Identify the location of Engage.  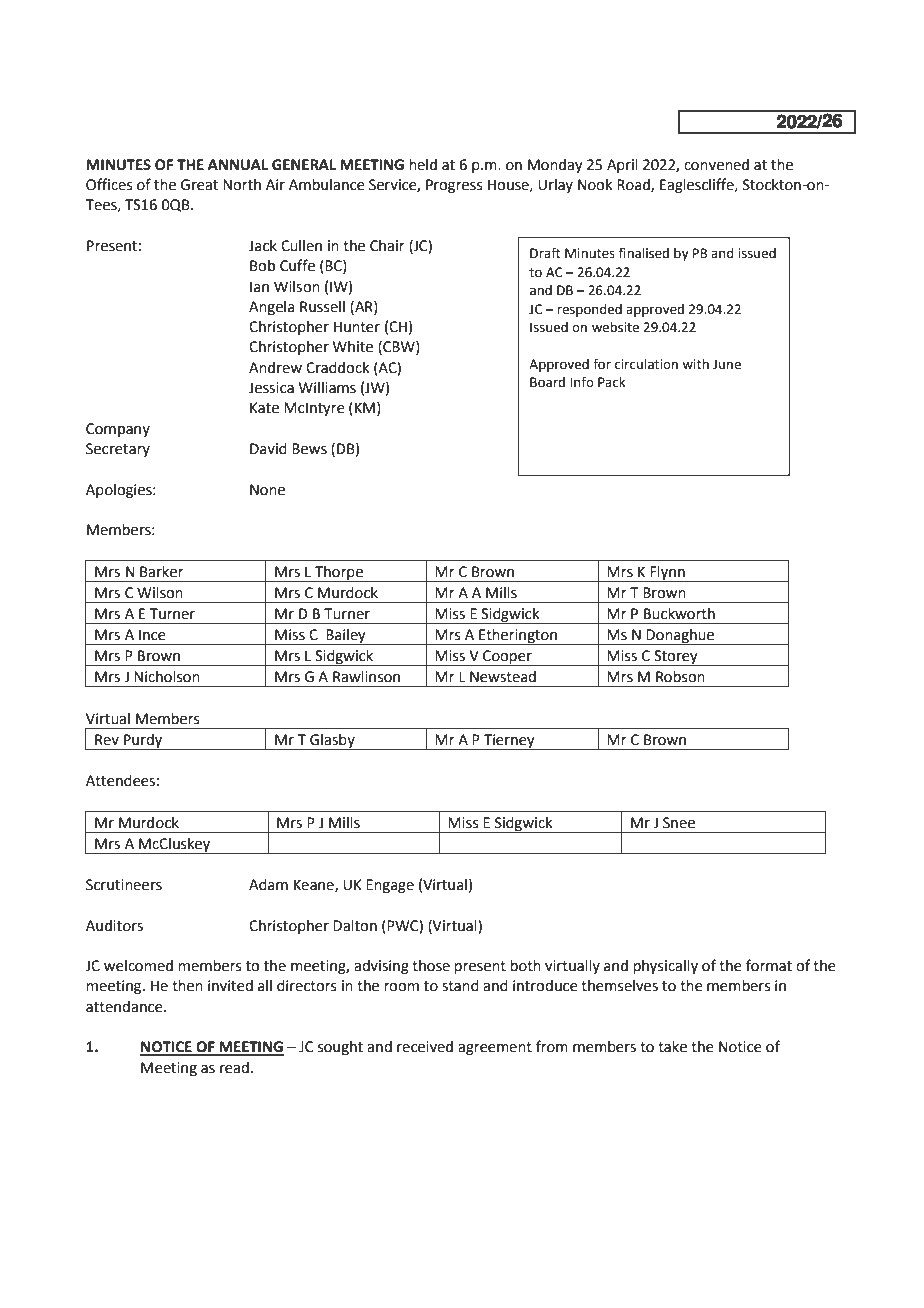
(390, 886).
